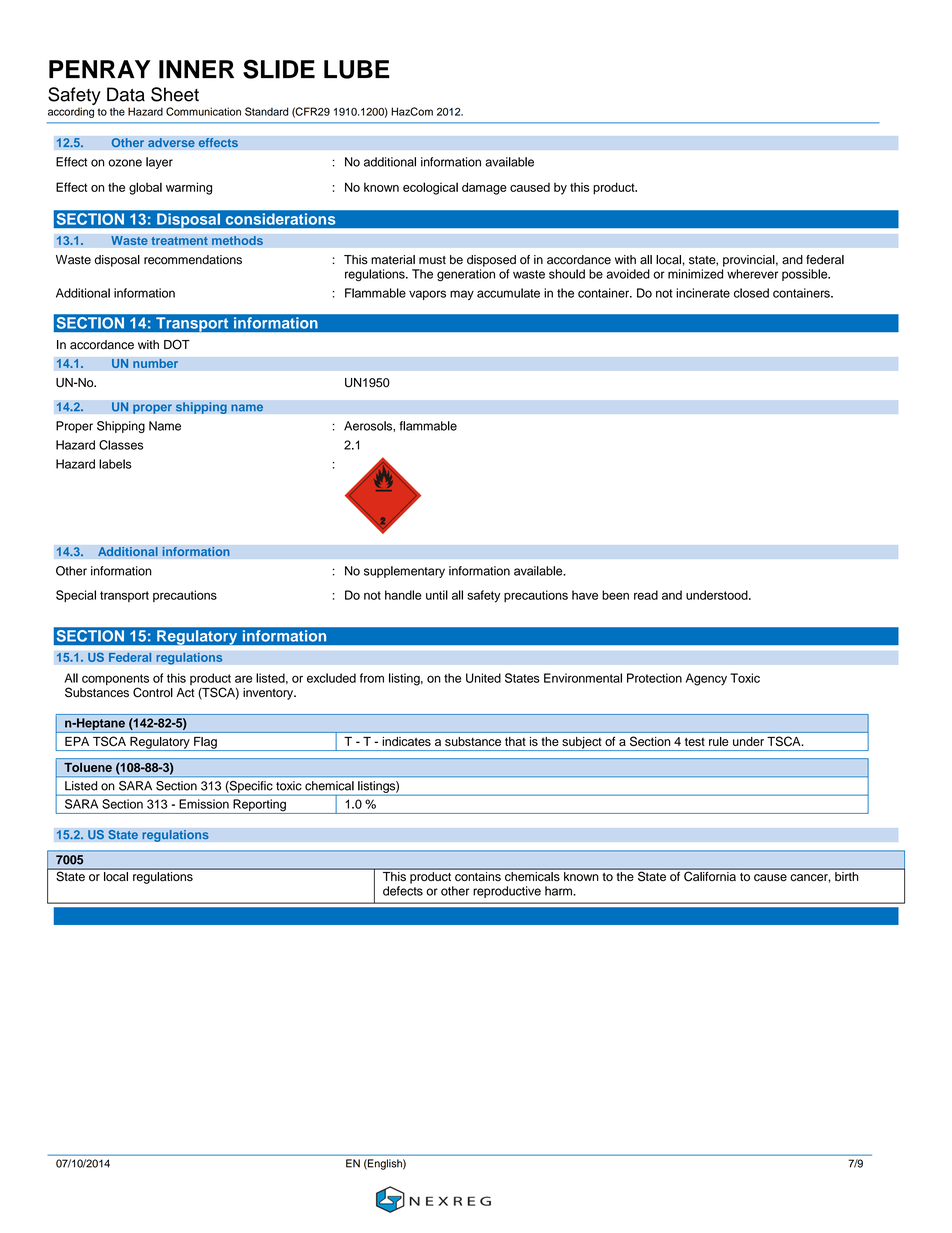 This page has width=952, height=1233. Describe the element at coordinates (484, 188) in the page. I see `damage` at that location.
